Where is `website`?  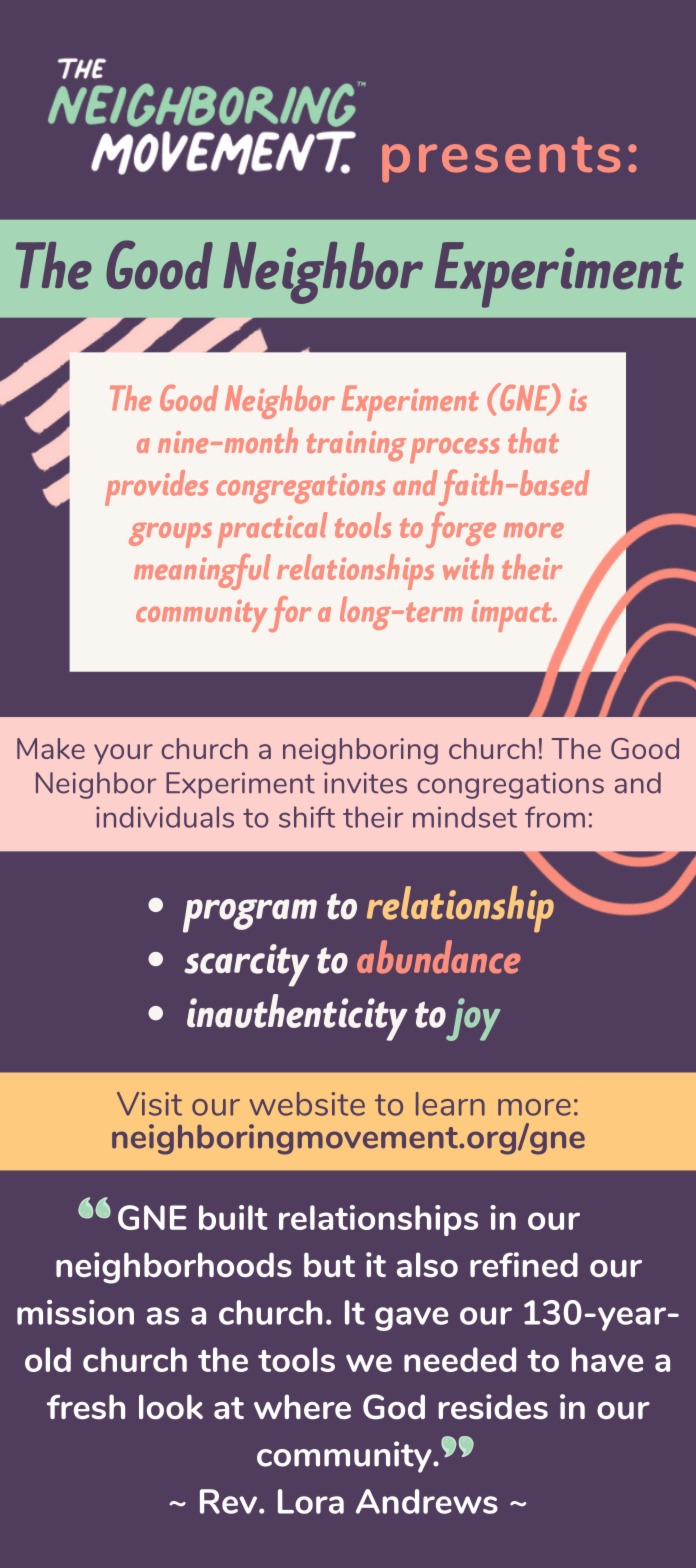 website is located at coordinates (307, 1104).
